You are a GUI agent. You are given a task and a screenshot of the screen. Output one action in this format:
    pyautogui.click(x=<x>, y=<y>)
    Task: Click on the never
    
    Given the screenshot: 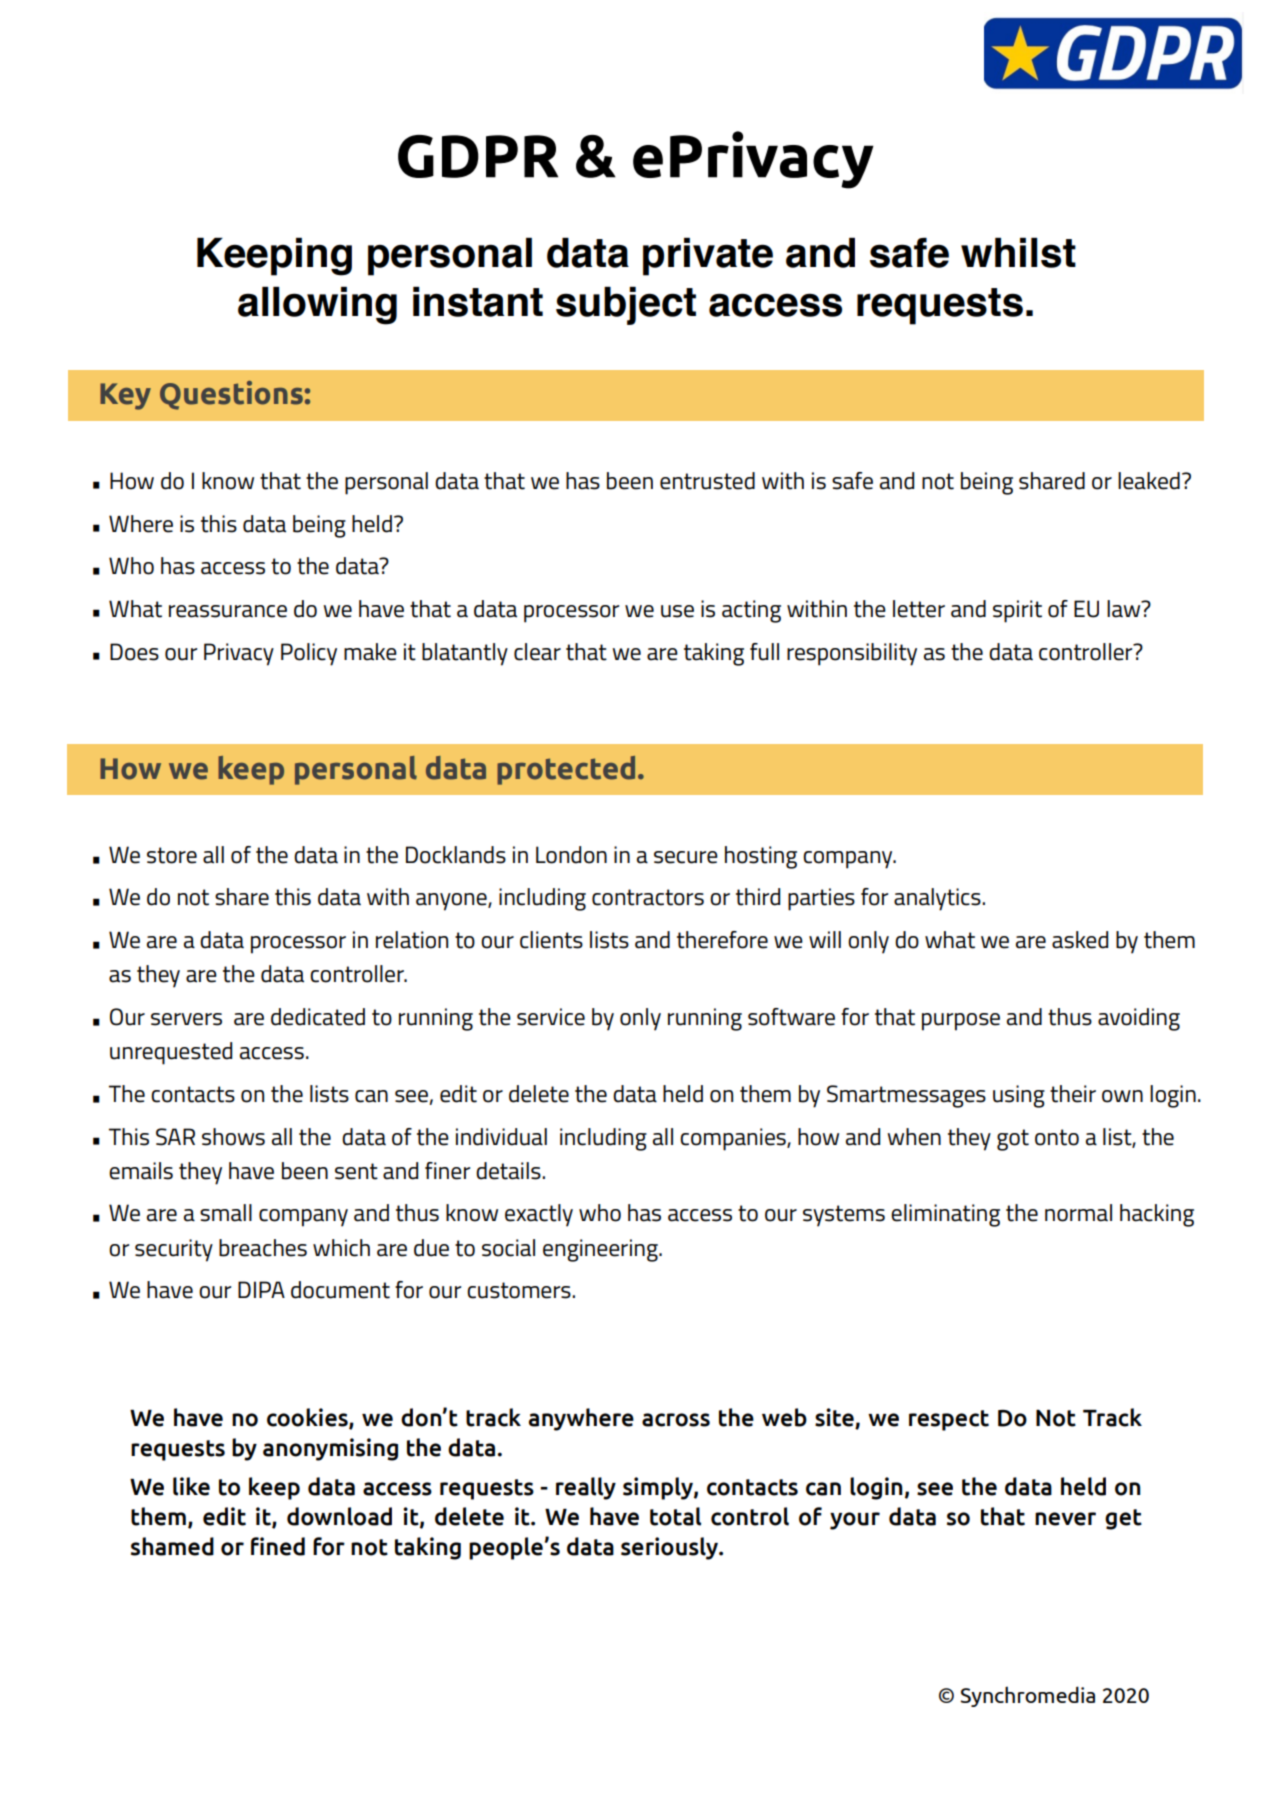 What is the action you would take?
    pyautogui.click(x=1065, y=1519)
